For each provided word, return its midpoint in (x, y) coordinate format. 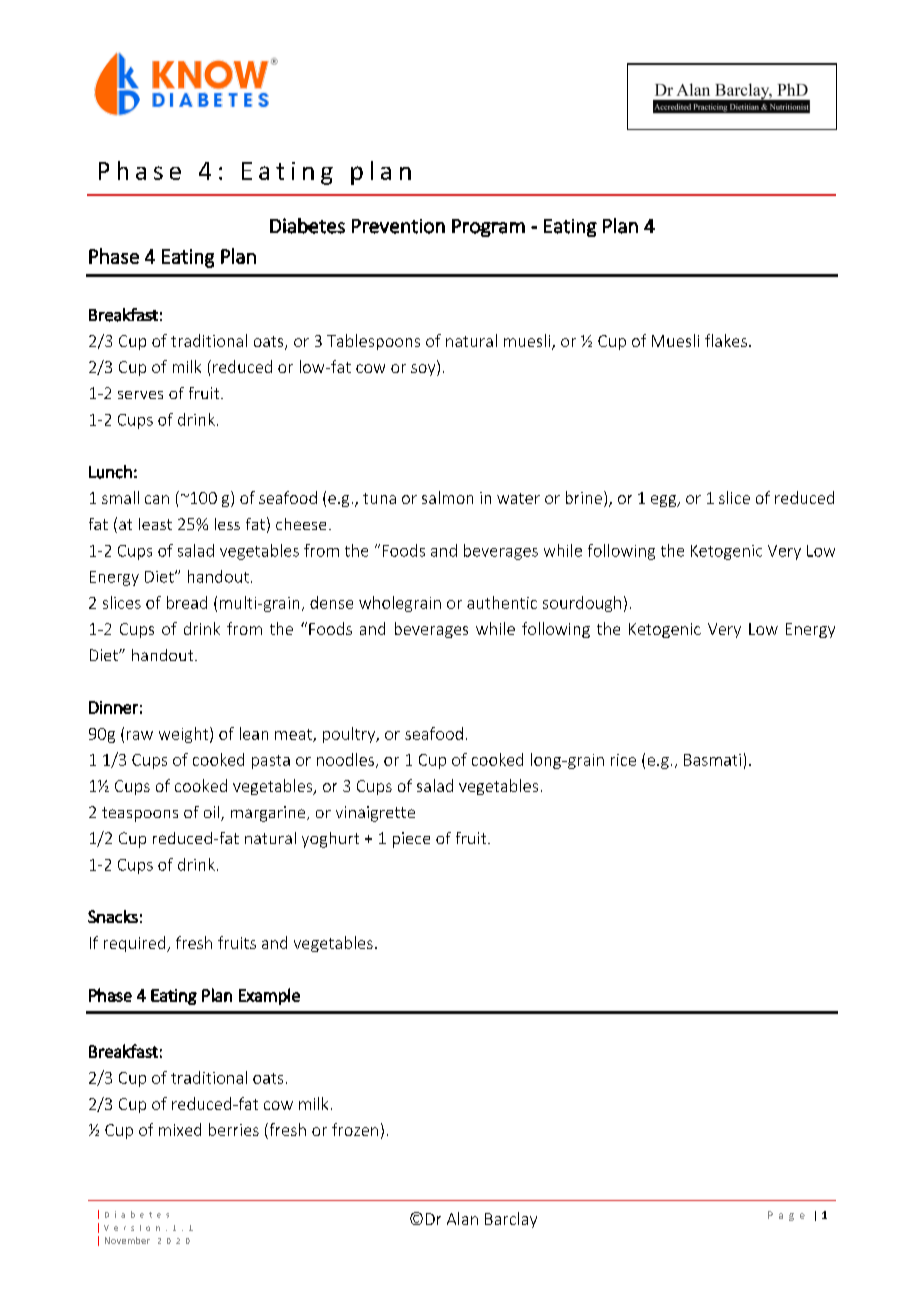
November (127, 1240)
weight (185, 735)
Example (269, 996)
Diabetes (307, 226)
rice (623, 760)
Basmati (712, 760)
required (136, 944)
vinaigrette (375, 814)
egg (664, 501)
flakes (726, 340)
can (157, 499)
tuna (379, 498)
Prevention (398, 226)
